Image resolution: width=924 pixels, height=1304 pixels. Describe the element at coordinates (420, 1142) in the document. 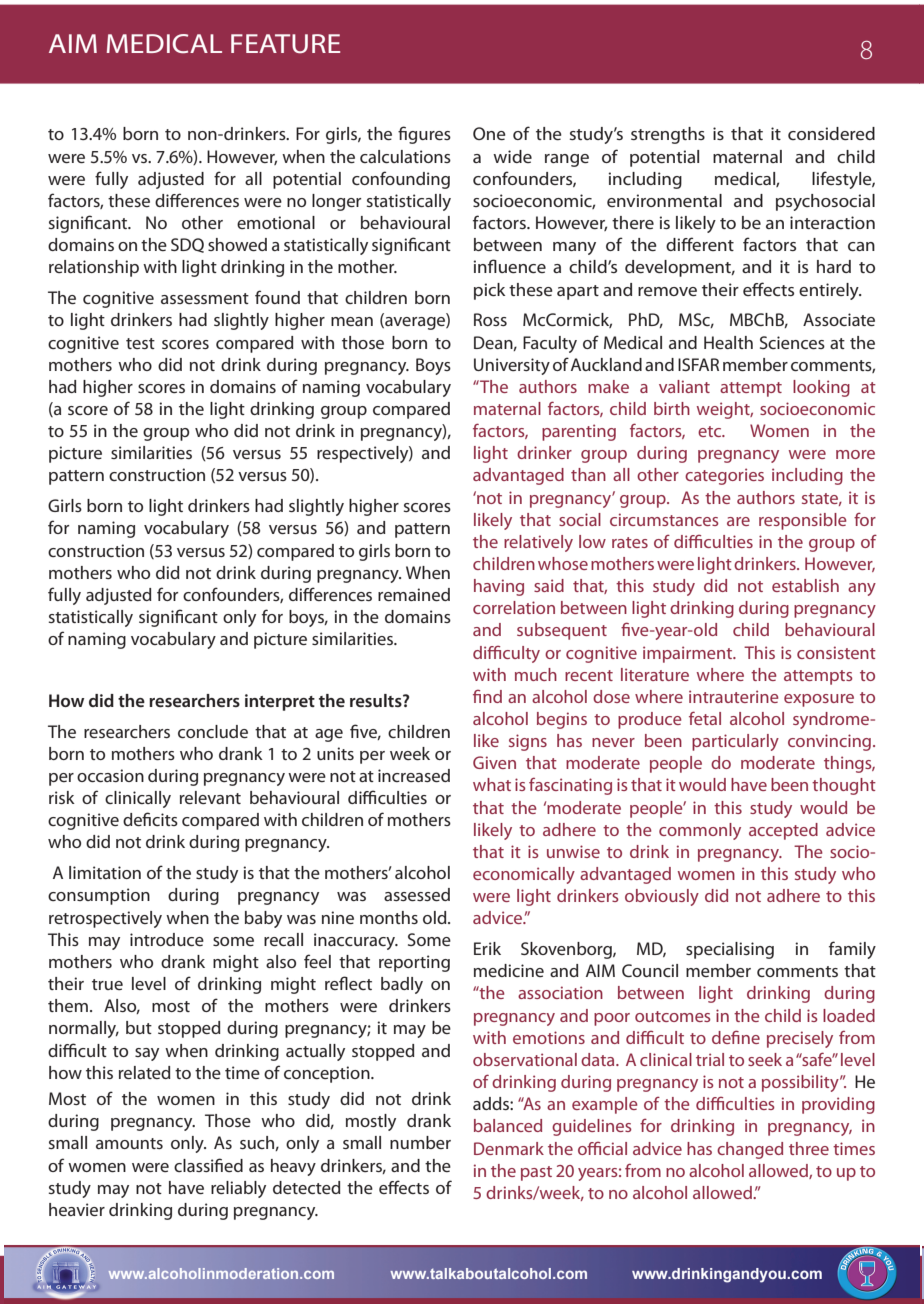

I see `number` at that location.
